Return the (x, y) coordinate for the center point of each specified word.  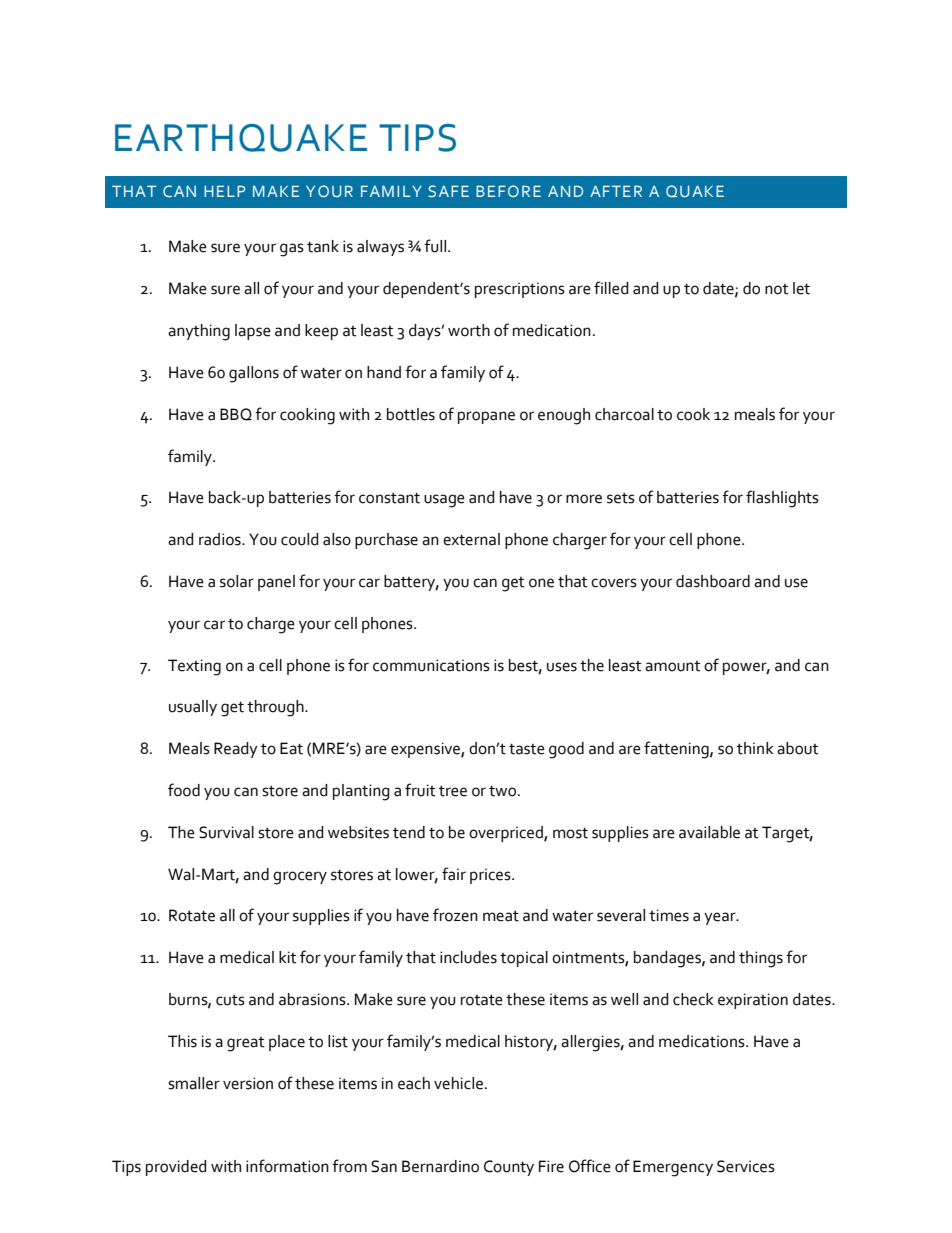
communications (431, 665)
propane (486, 417)
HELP (224, 191)
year (721, 918)
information (287, 1166)
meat (501, 916)
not (776, 289)
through (276, 708)
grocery (300, 878)
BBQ (236, 414)
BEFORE (508, 191)
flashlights (782, 499)
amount (672, 666)
